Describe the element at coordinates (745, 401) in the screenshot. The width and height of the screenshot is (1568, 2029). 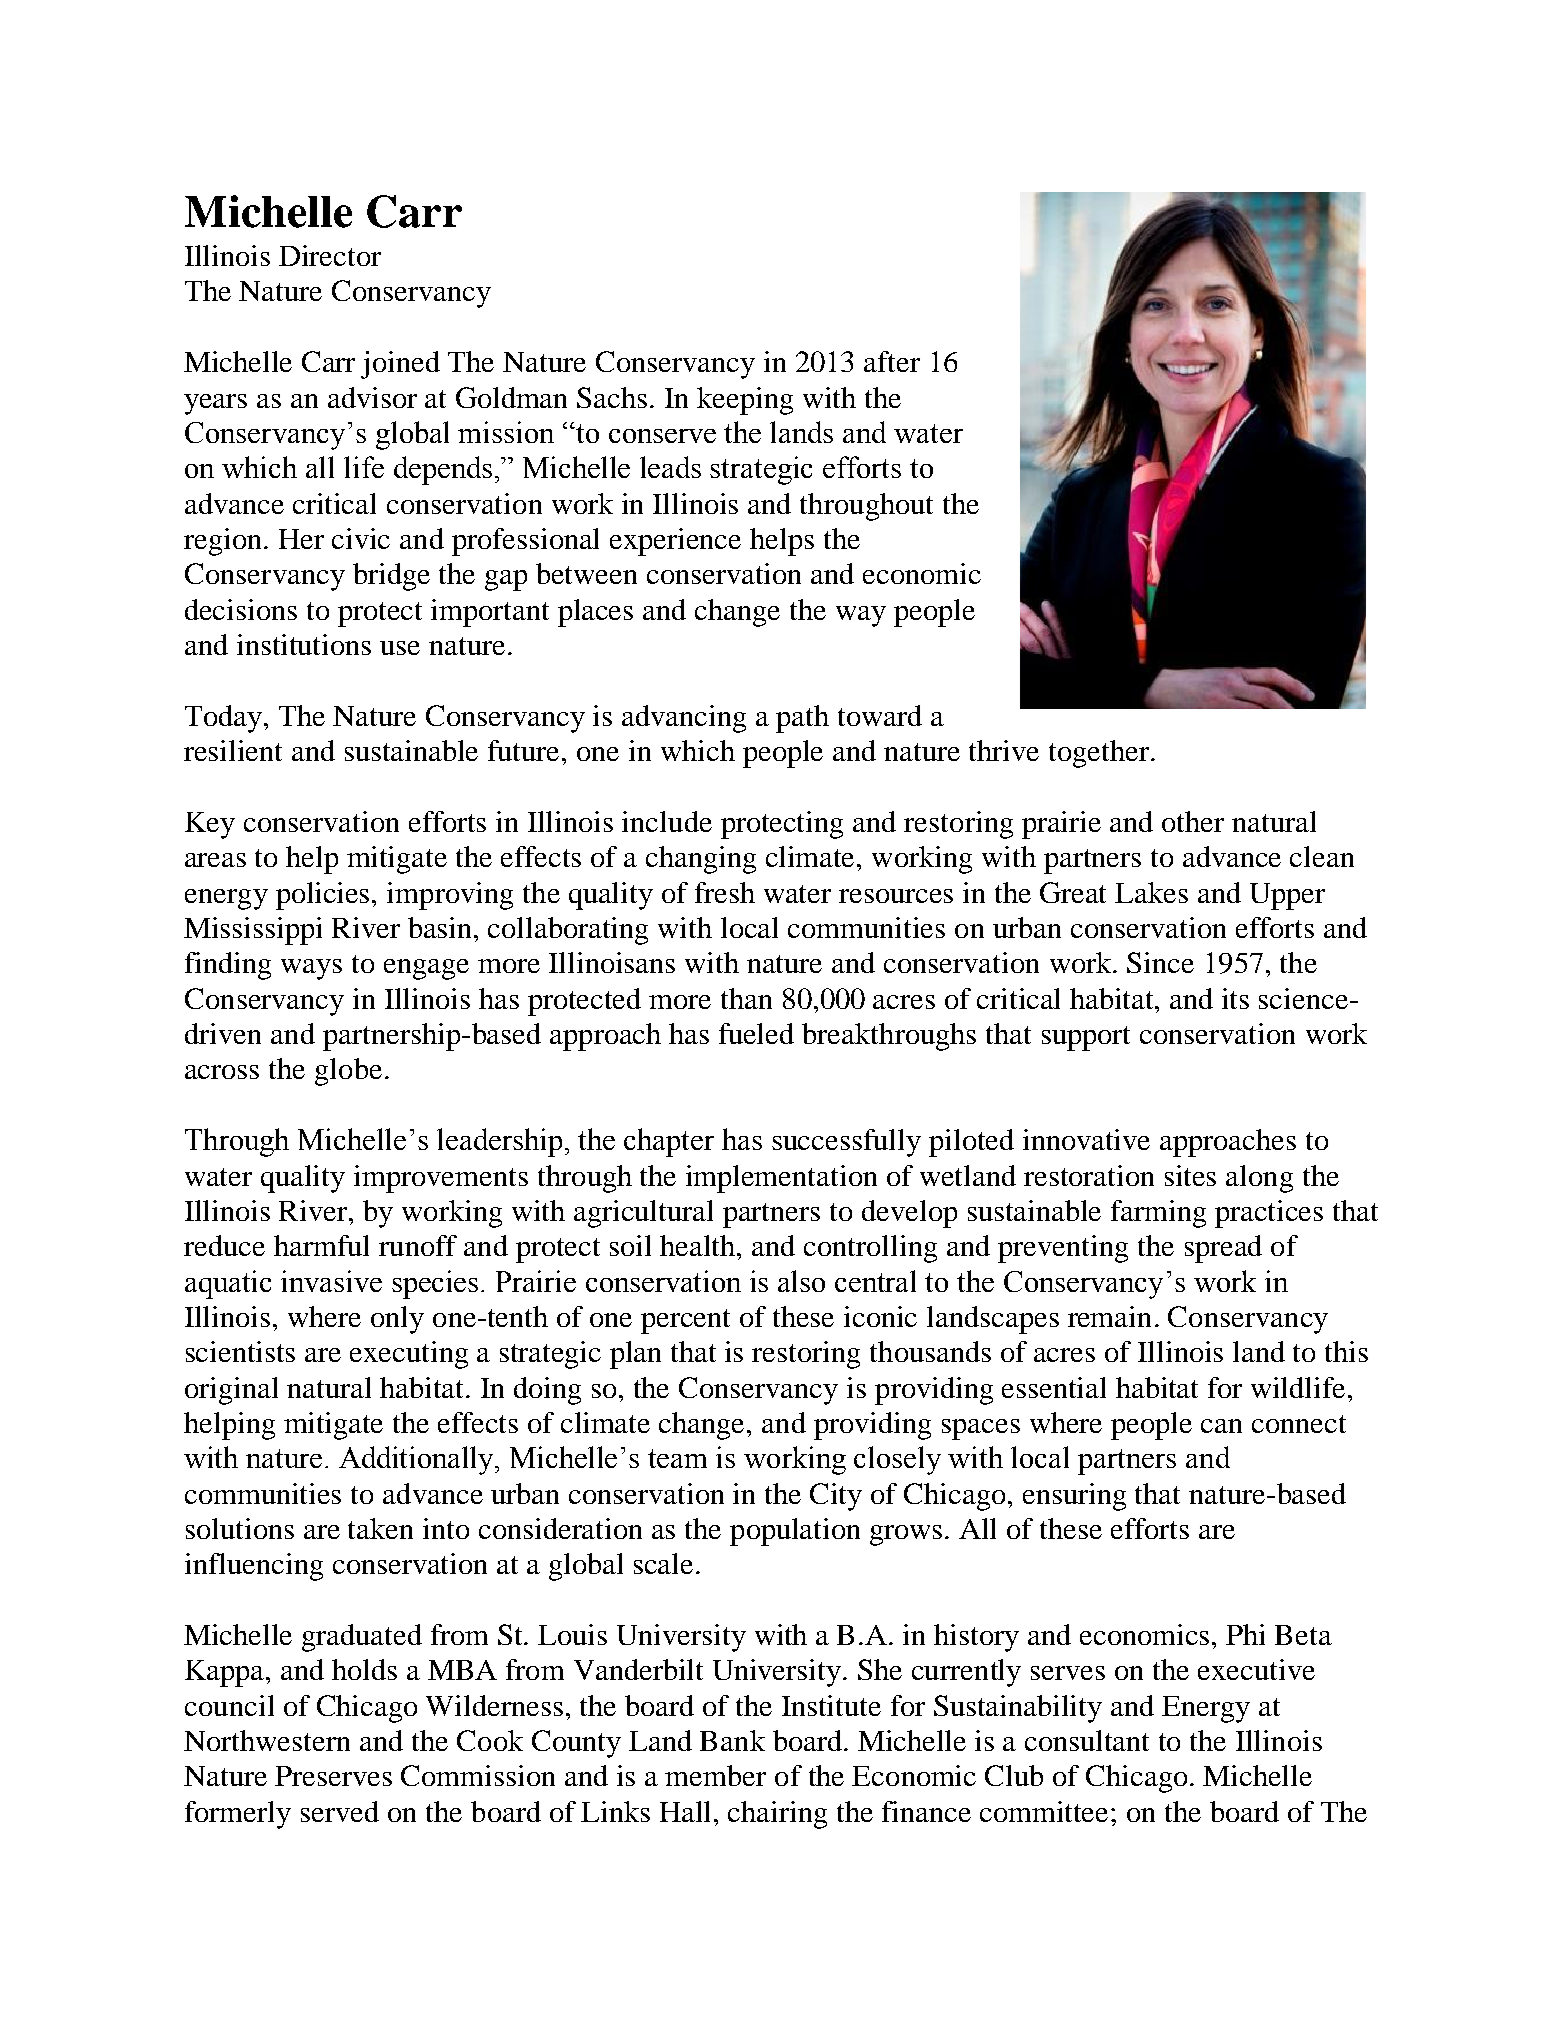
I see `keeping` at that location.
